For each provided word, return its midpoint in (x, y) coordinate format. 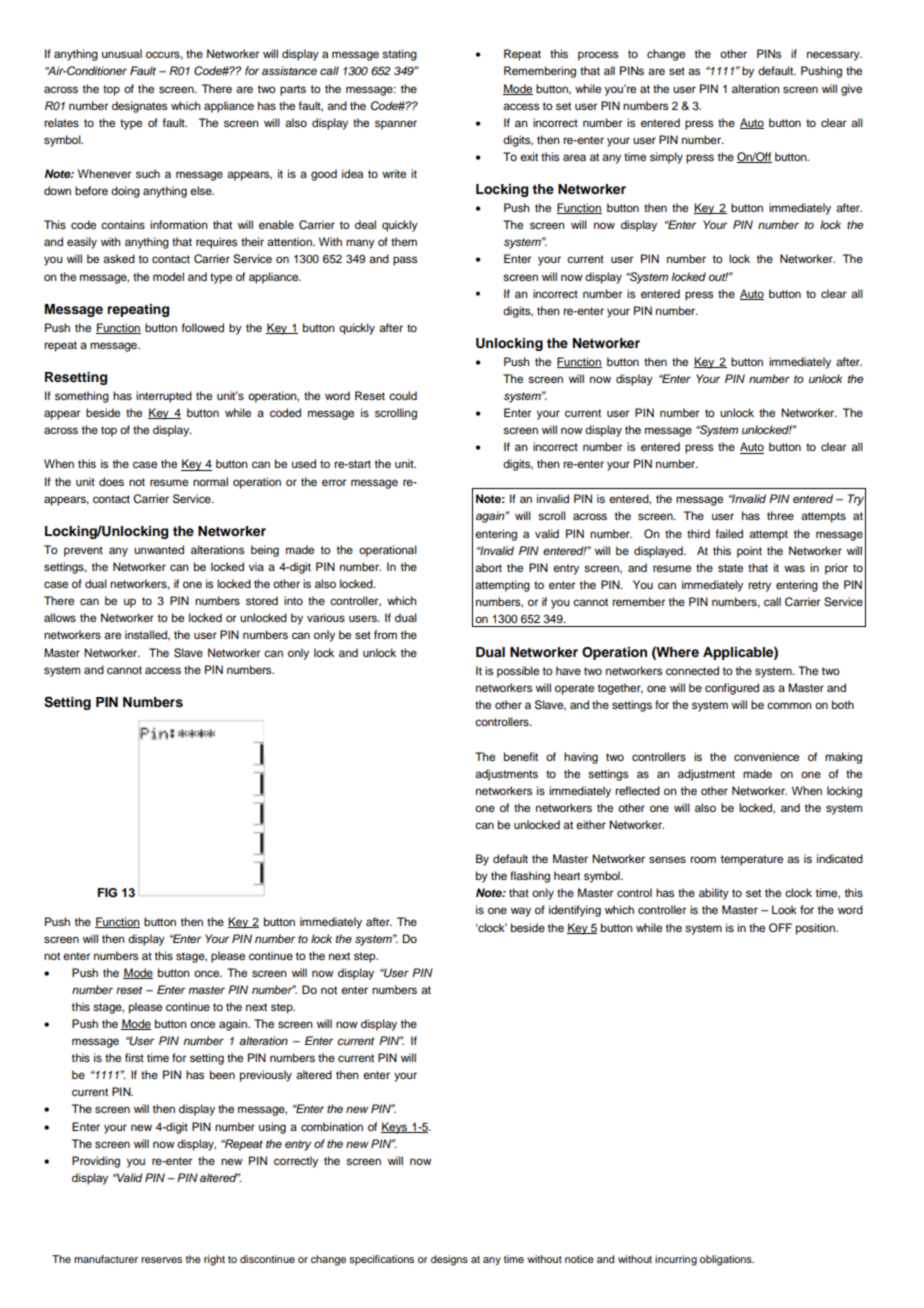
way (521, 912)
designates (139, 107)
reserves (161, 1260)
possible (518, 672)
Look (784, 909)
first (134, 1057)
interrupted (164, 397)
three (780, 515)
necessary (834, 56)
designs (449, 1260)
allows (60, 617)
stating (399, 55)
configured (732, 689)
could (403, 395)
